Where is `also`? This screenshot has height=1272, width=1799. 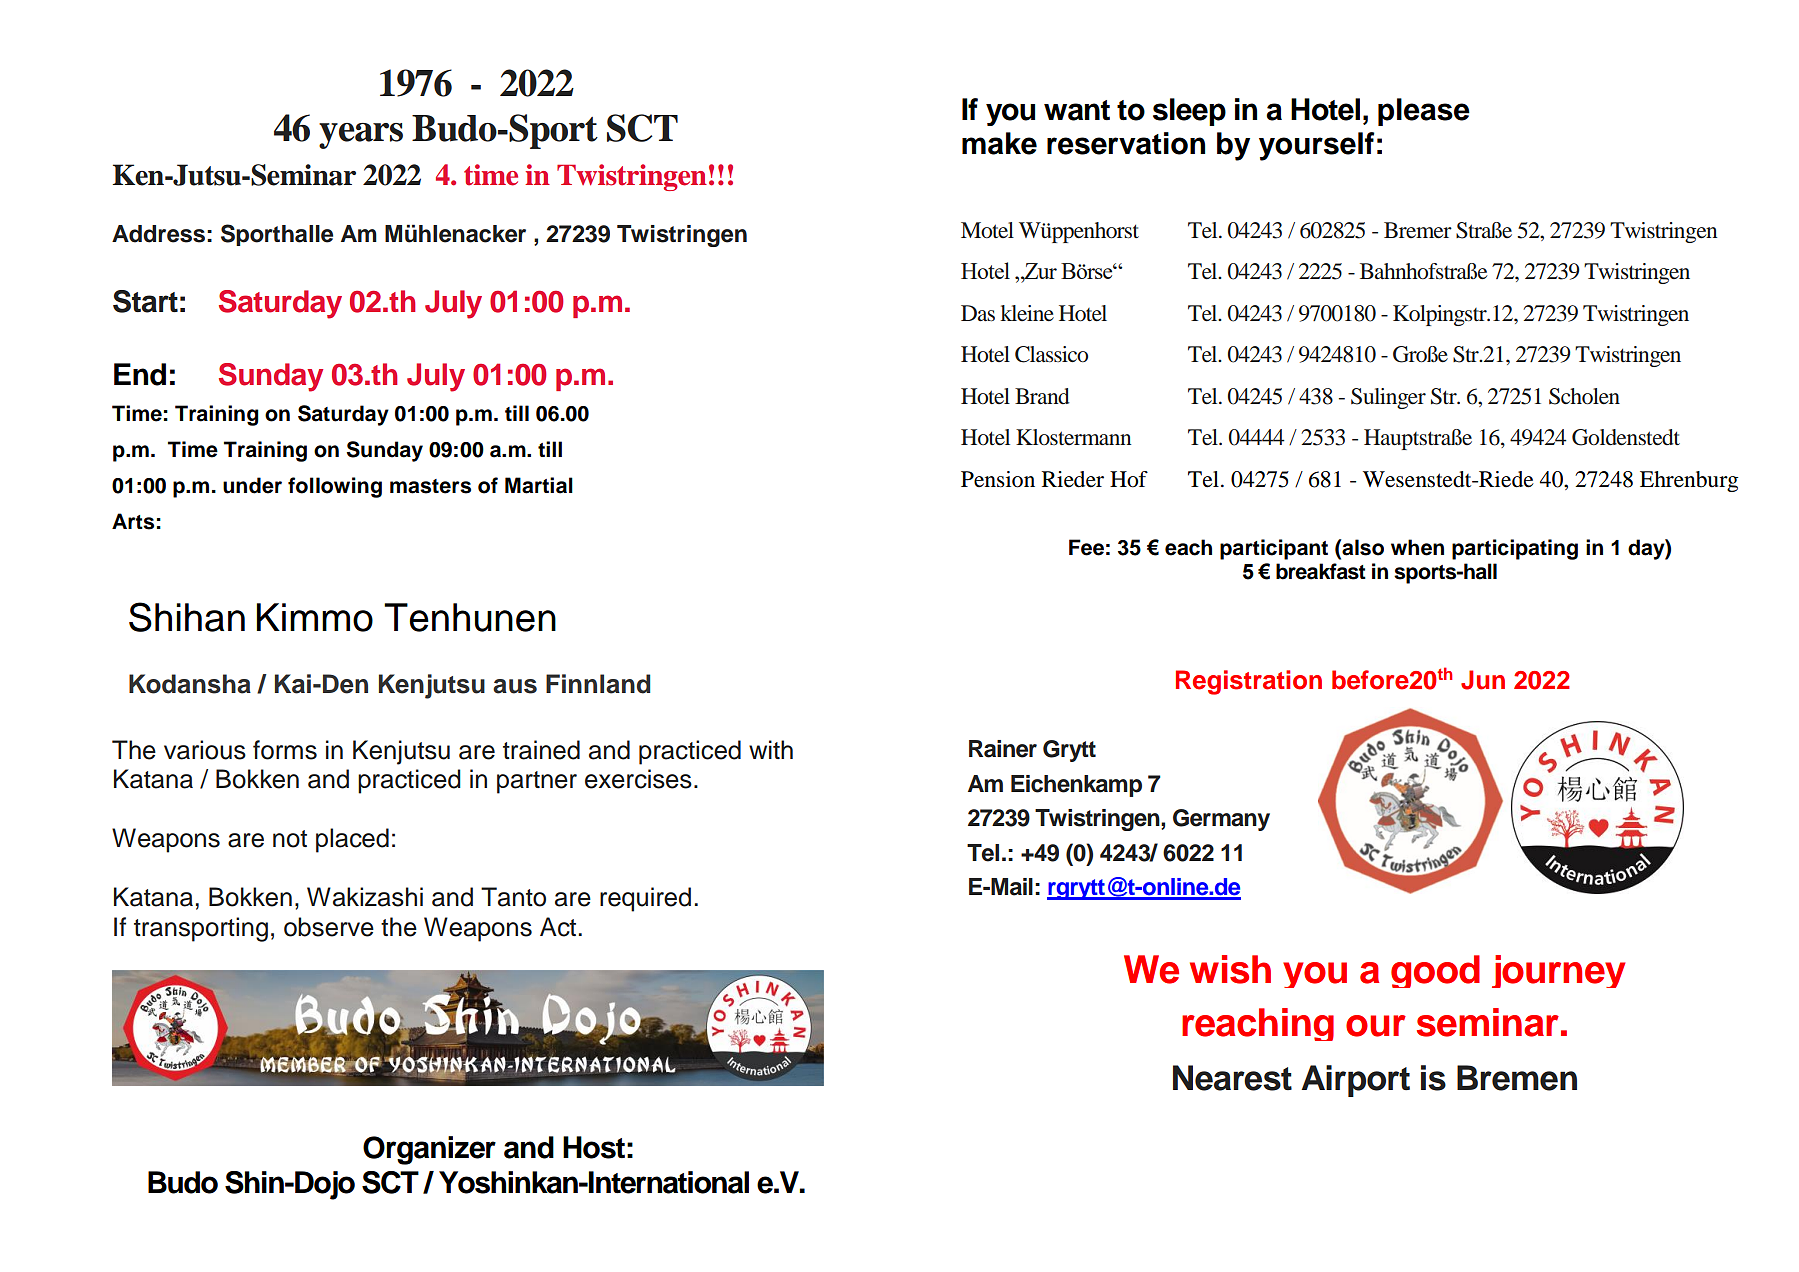 also is located at coordinates (1362, 547).
